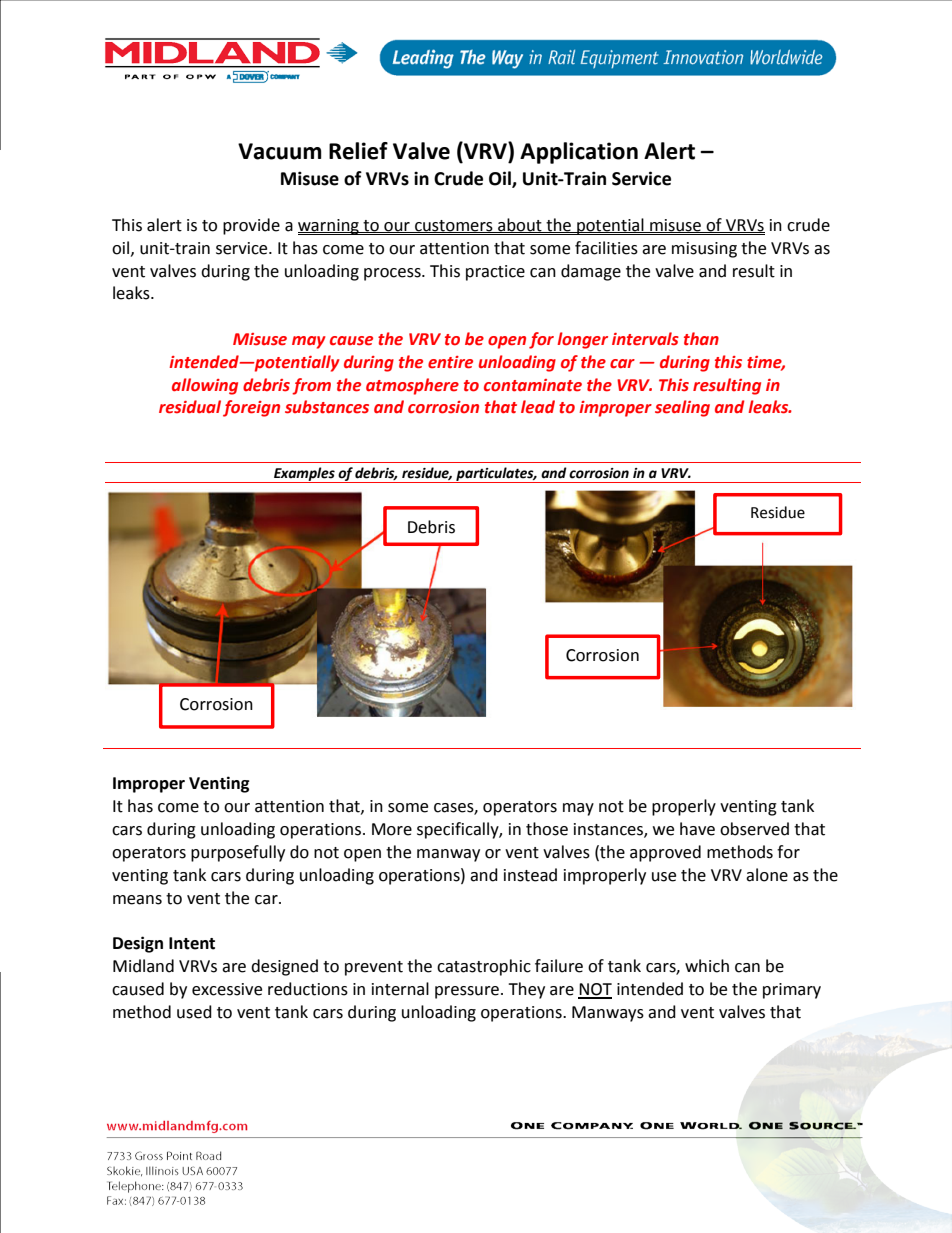  What do you see at coordinates (682, 408) in the screenshot?
I see `sealing` at bounding box center [682, 408].
